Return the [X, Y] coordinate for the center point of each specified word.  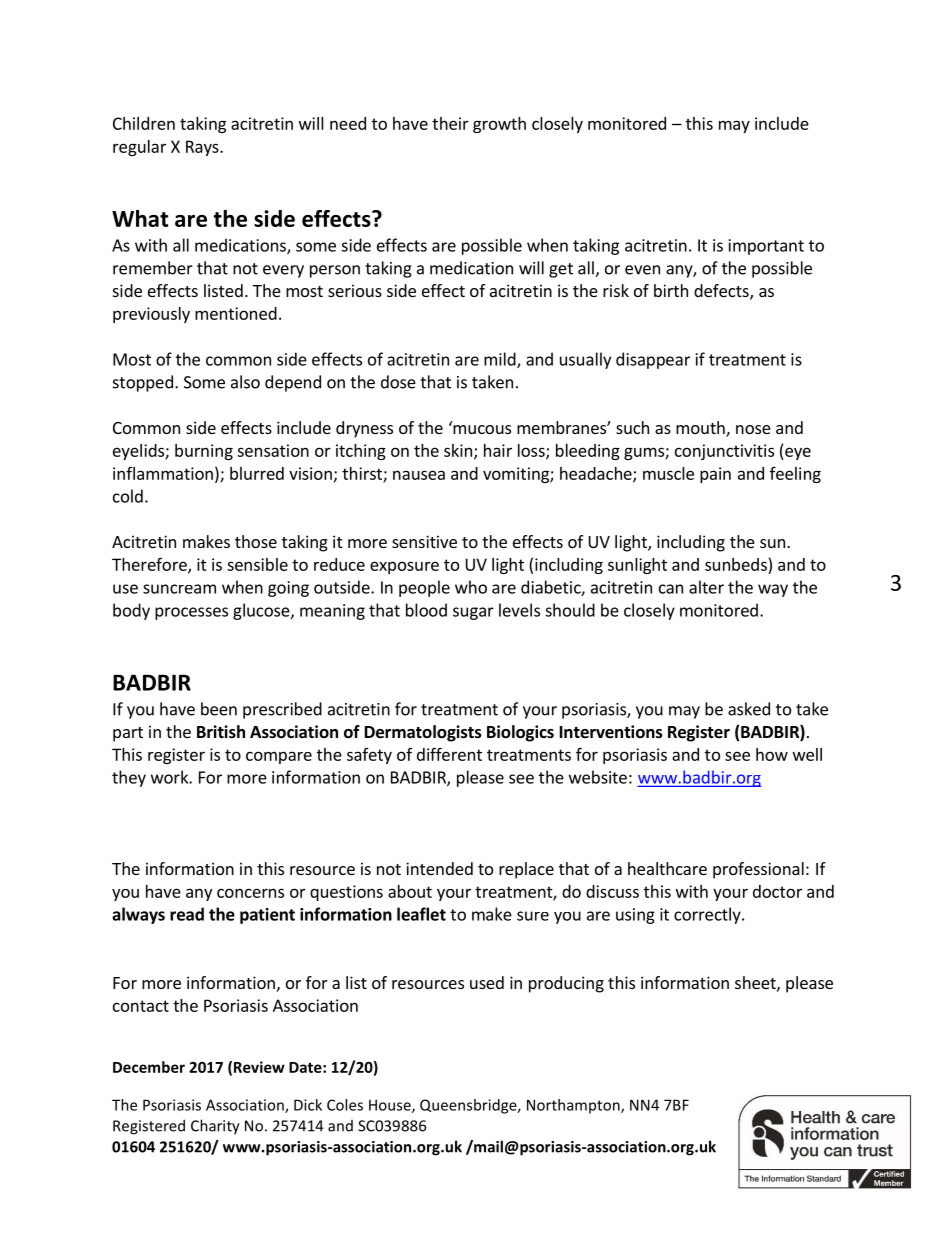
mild [501, 360]
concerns [250, 893]
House [391, 1106]
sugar [473, 613]
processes [191, 613]
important [766, 247]
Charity [215, 1127]
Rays [203, 148]
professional [758, 870]
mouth [701, 429]
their [450, 123]
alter [706, 587]
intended [439, 868]
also [245, 382]
